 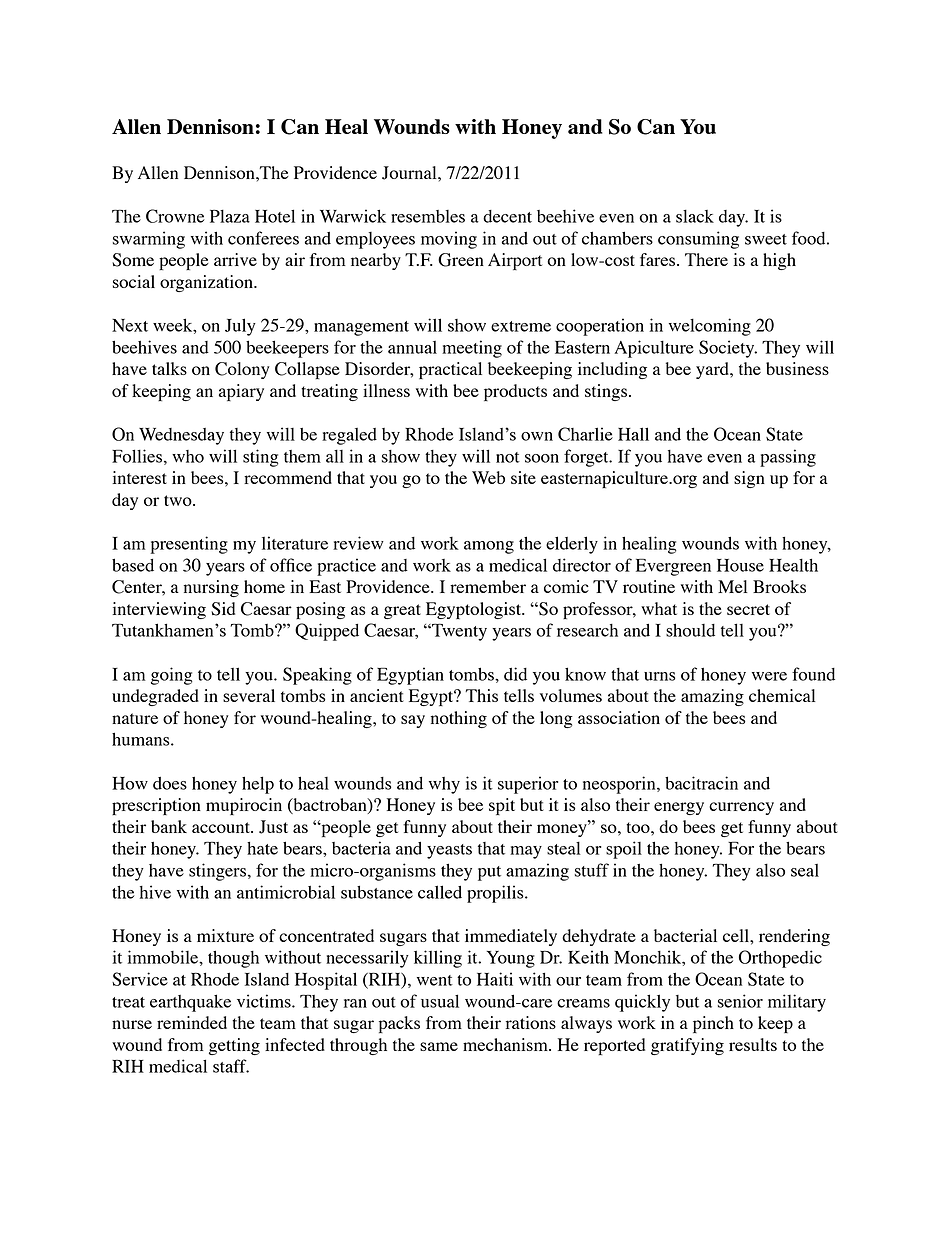 What do you see at coordinates (242, 370) in the image?
I see `Colony` at bounding box center [242, 370].
